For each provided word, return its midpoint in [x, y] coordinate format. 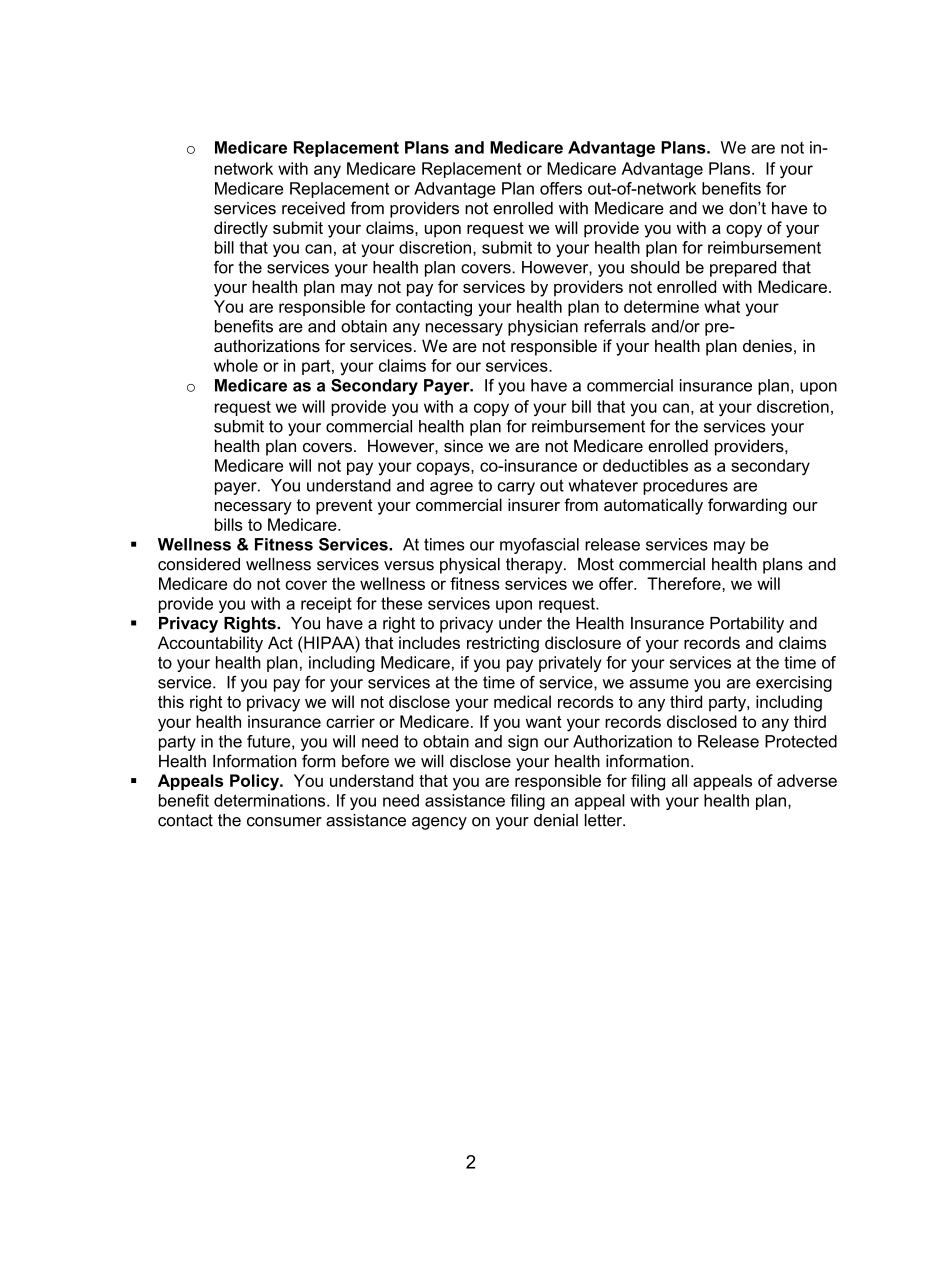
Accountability [210, 644]
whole [236, 365]
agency [439, 823]
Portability [747, 625]
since [463, 445]
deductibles [645, 465]
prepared [743, 269]
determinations [271, 800]
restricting [503, 644]
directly [241, 229]
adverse [807, 780]
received [313, 208]
